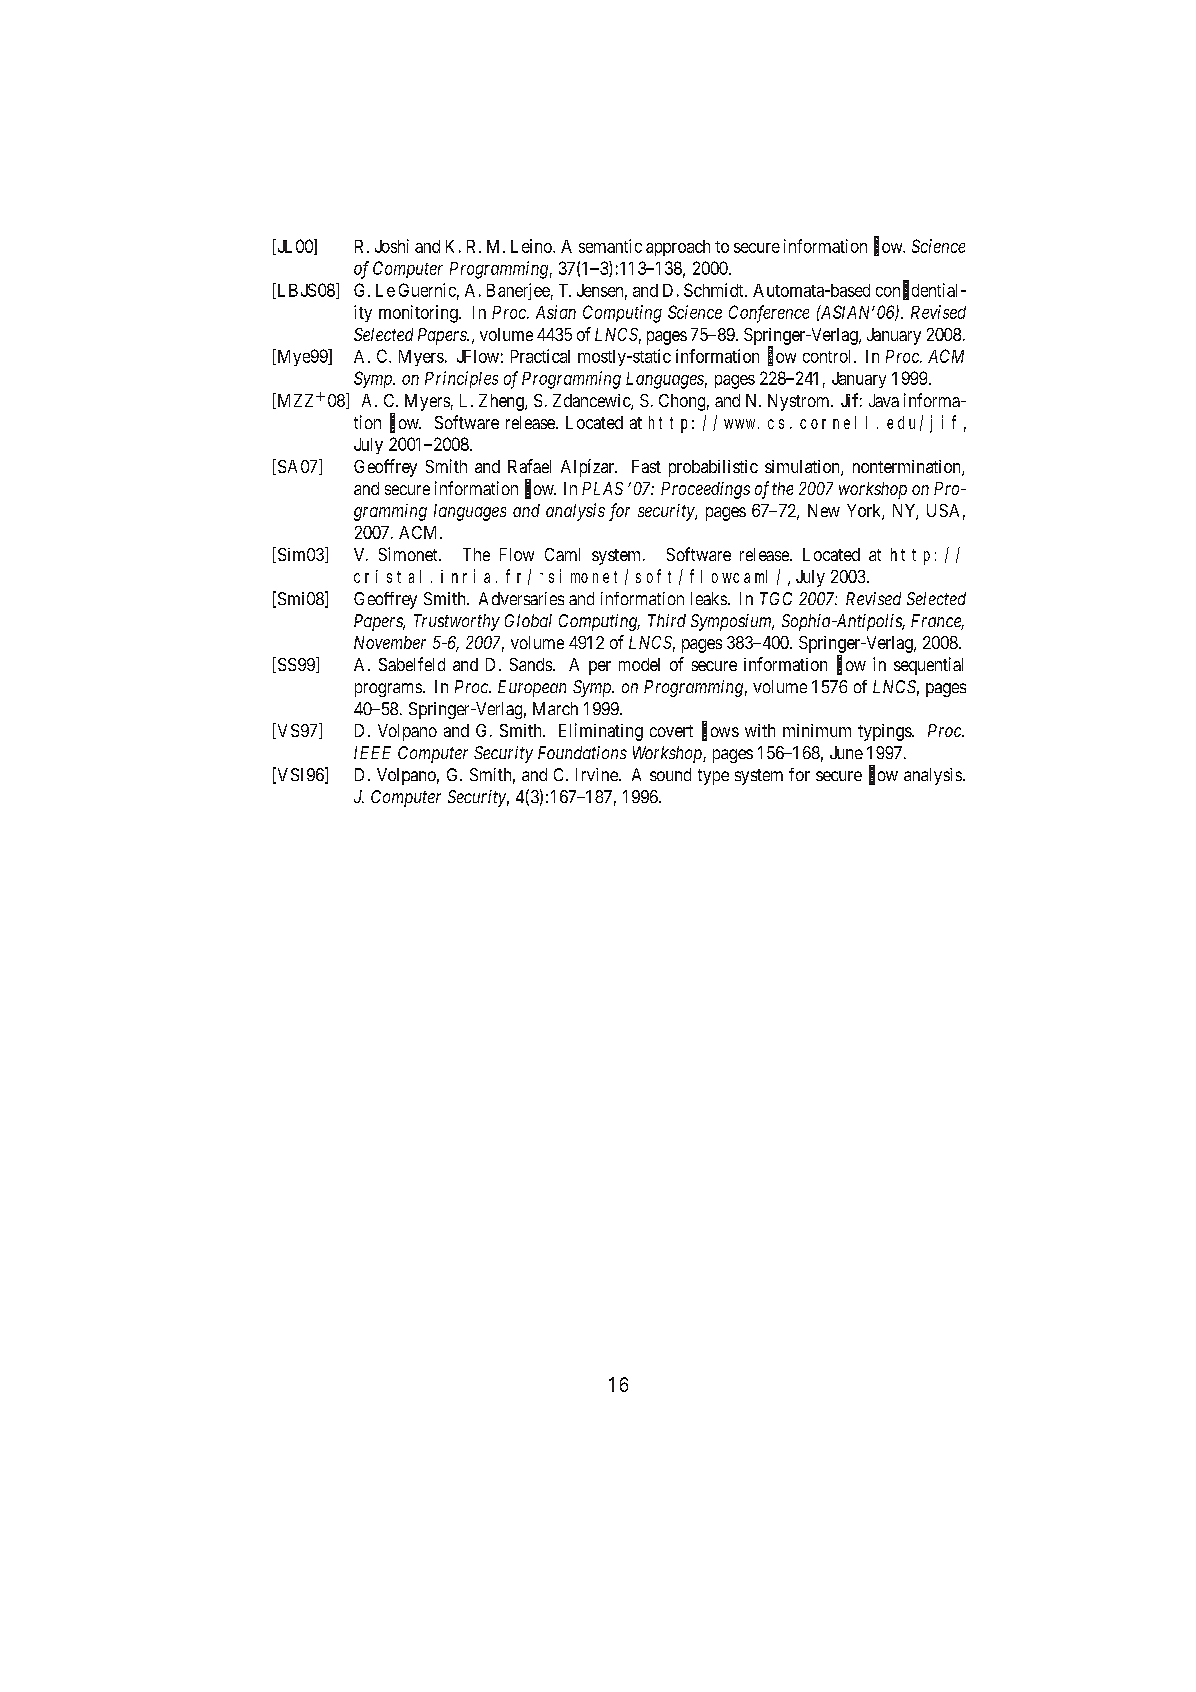 The height and width of the document is (1692, 1196). What do you see at coordinates (602, 488) in the document?
I see `PLAS` at bounding box center [602, 488].
